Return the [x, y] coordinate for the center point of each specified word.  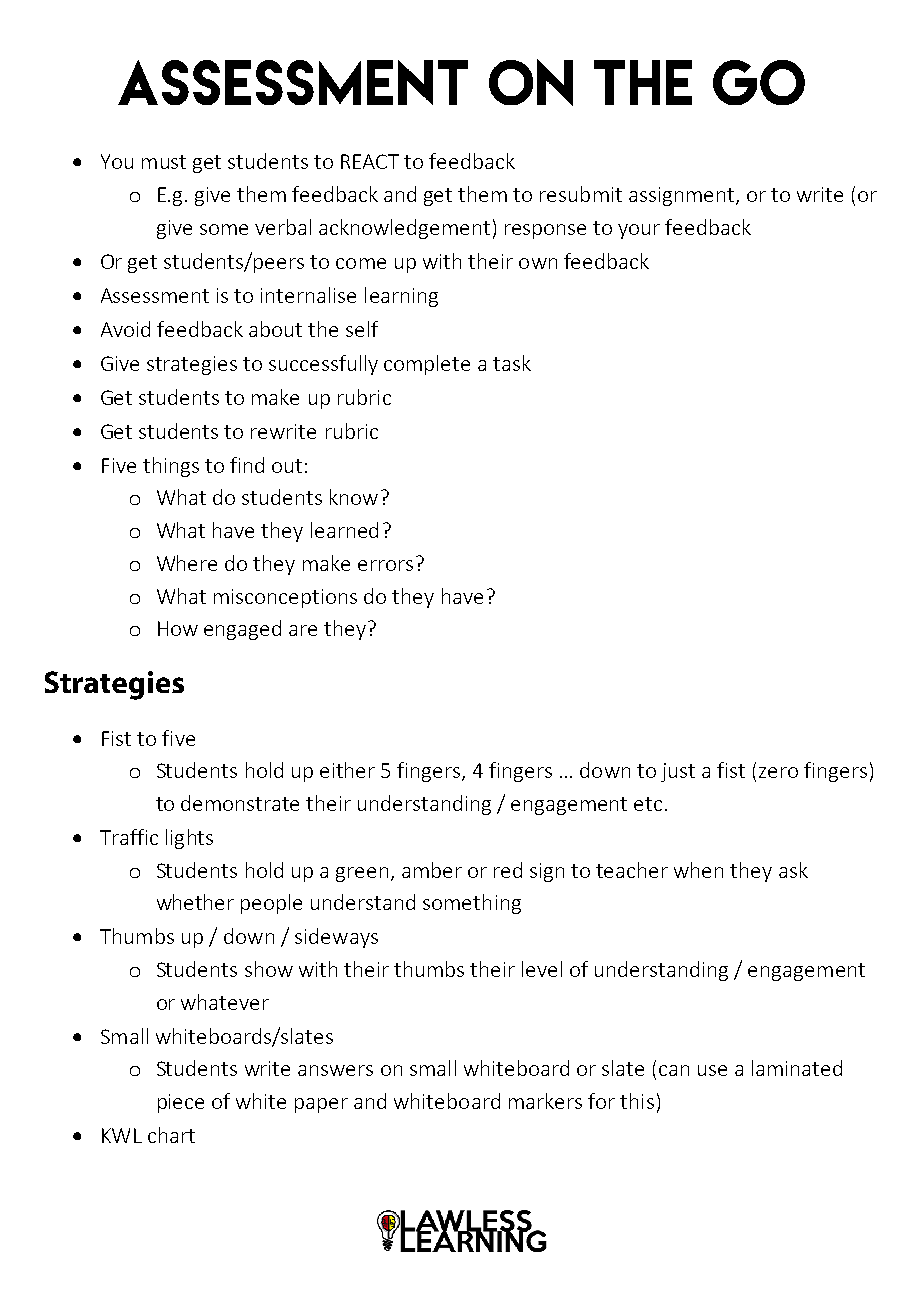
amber [432, 870]
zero [778, 772]
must [164, 162]
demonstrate [240, 803]
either [347, 770]
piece [181, 1103]
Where [187, 563]
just [678, 772]
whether [195, 902]
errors [385, 565]
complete [427, 365]
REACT [370, 161]
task [512, 363]
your [639, 231]
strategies [192, 365]
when [698, 870]
